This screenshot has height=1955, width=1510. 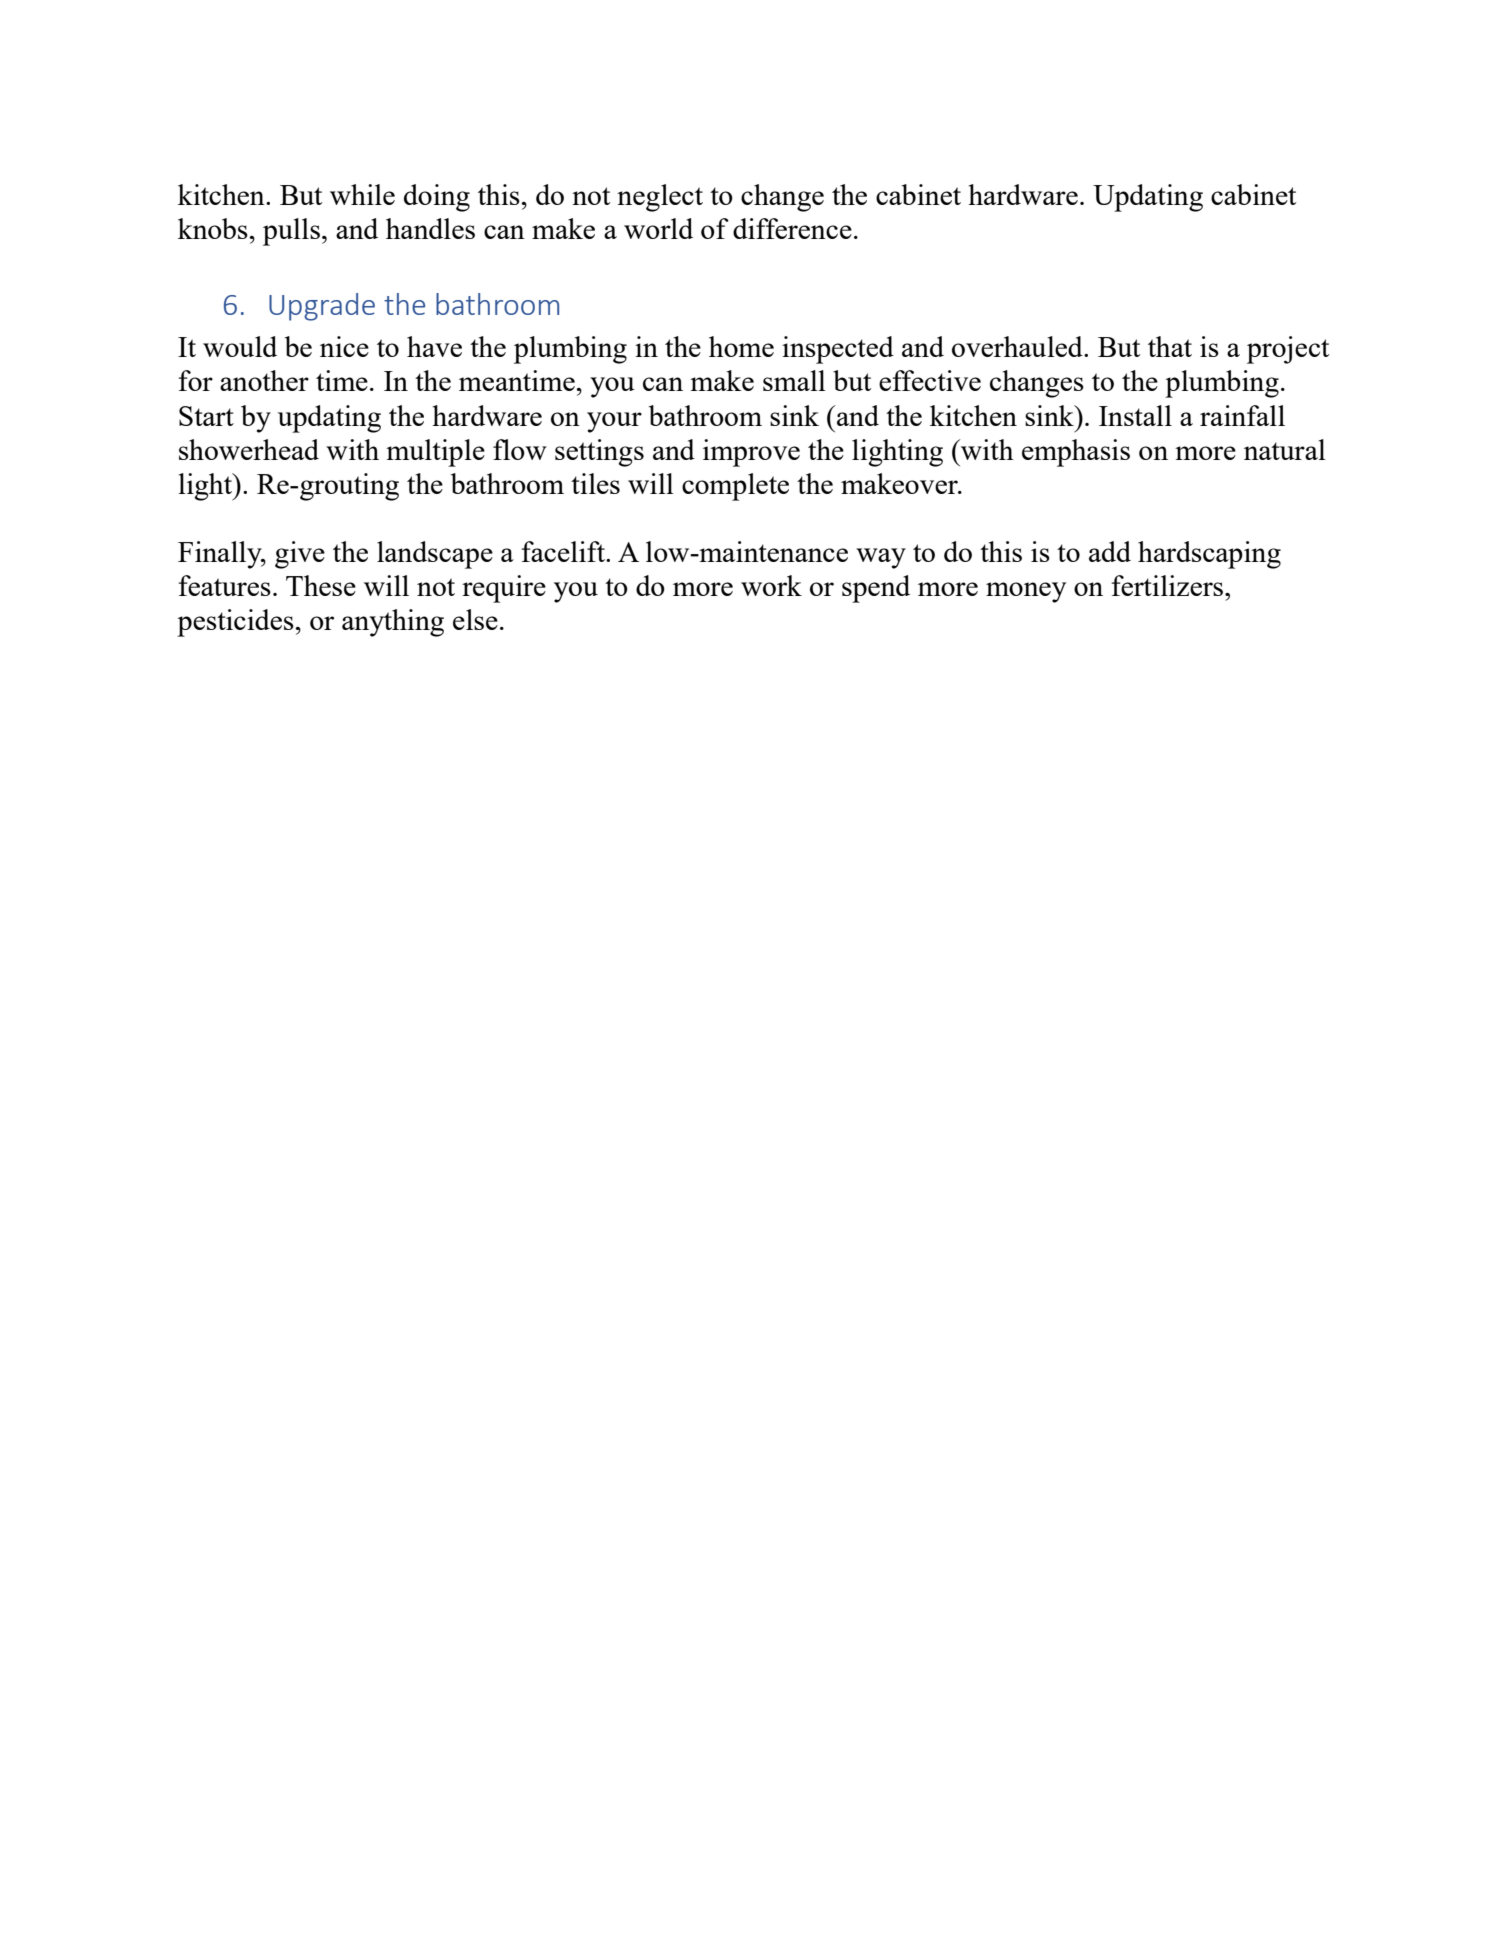 I want to click on work, so click(x=771, y=585).
